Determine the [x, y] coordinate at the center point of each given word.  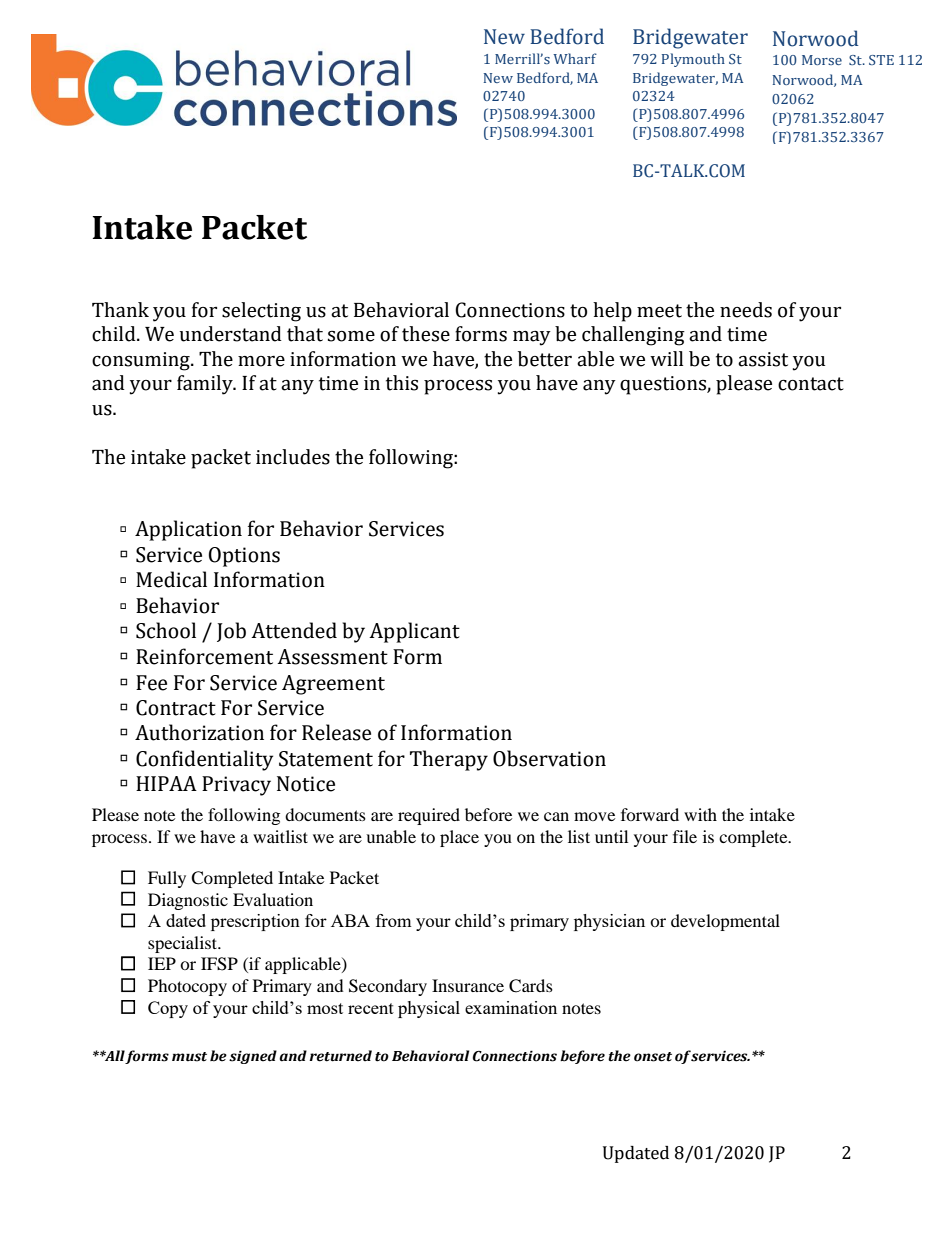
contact [811, 384]
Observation [549, 758]
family [206, 385]
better [545, 359]
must [189, 1057]
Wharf [575, 58]
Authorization [199, 732]
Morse [822, 60]
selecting [261, 312]
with [700, 814]
